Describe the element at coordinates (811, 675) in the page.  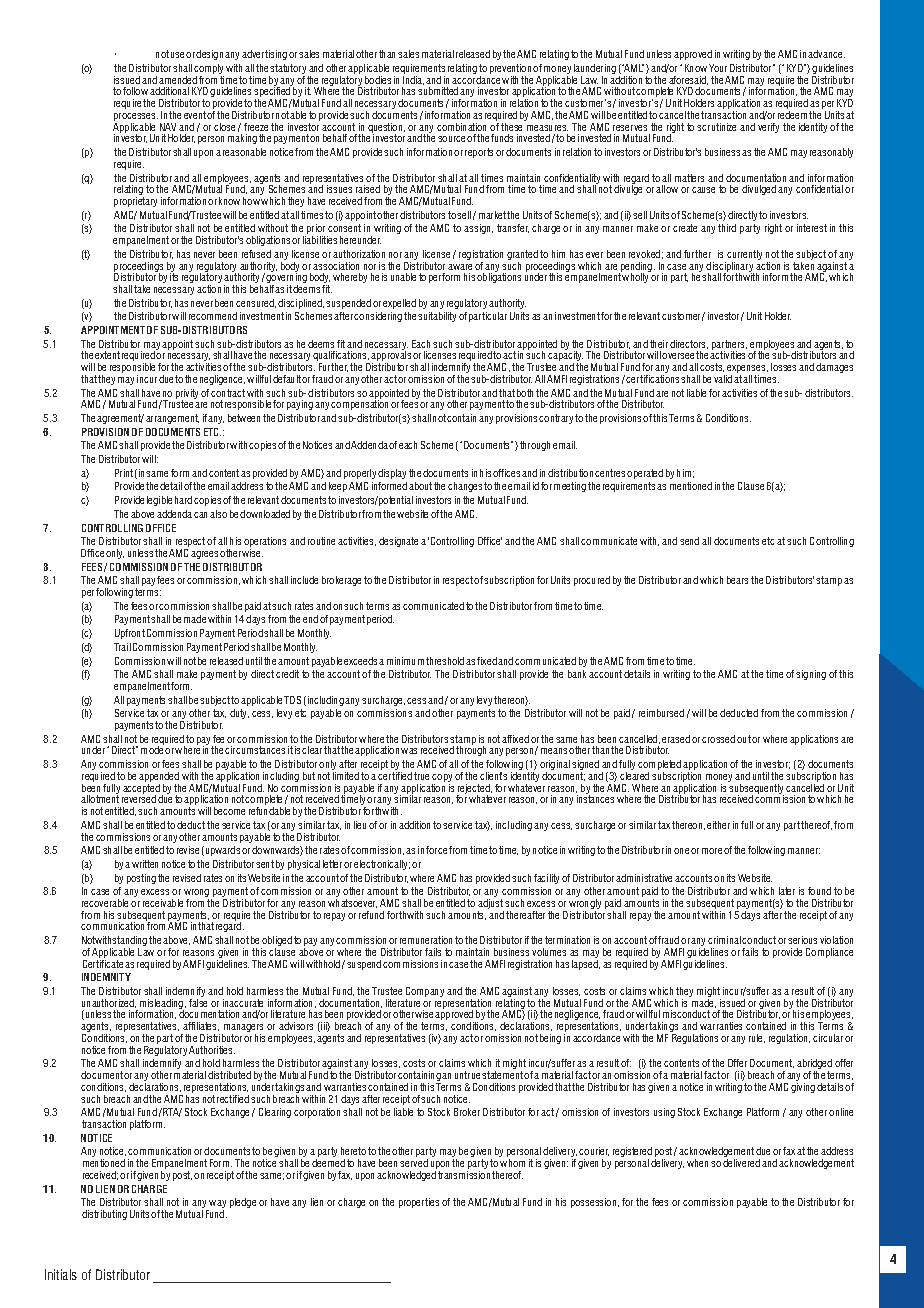
I see `signing` at that location.
